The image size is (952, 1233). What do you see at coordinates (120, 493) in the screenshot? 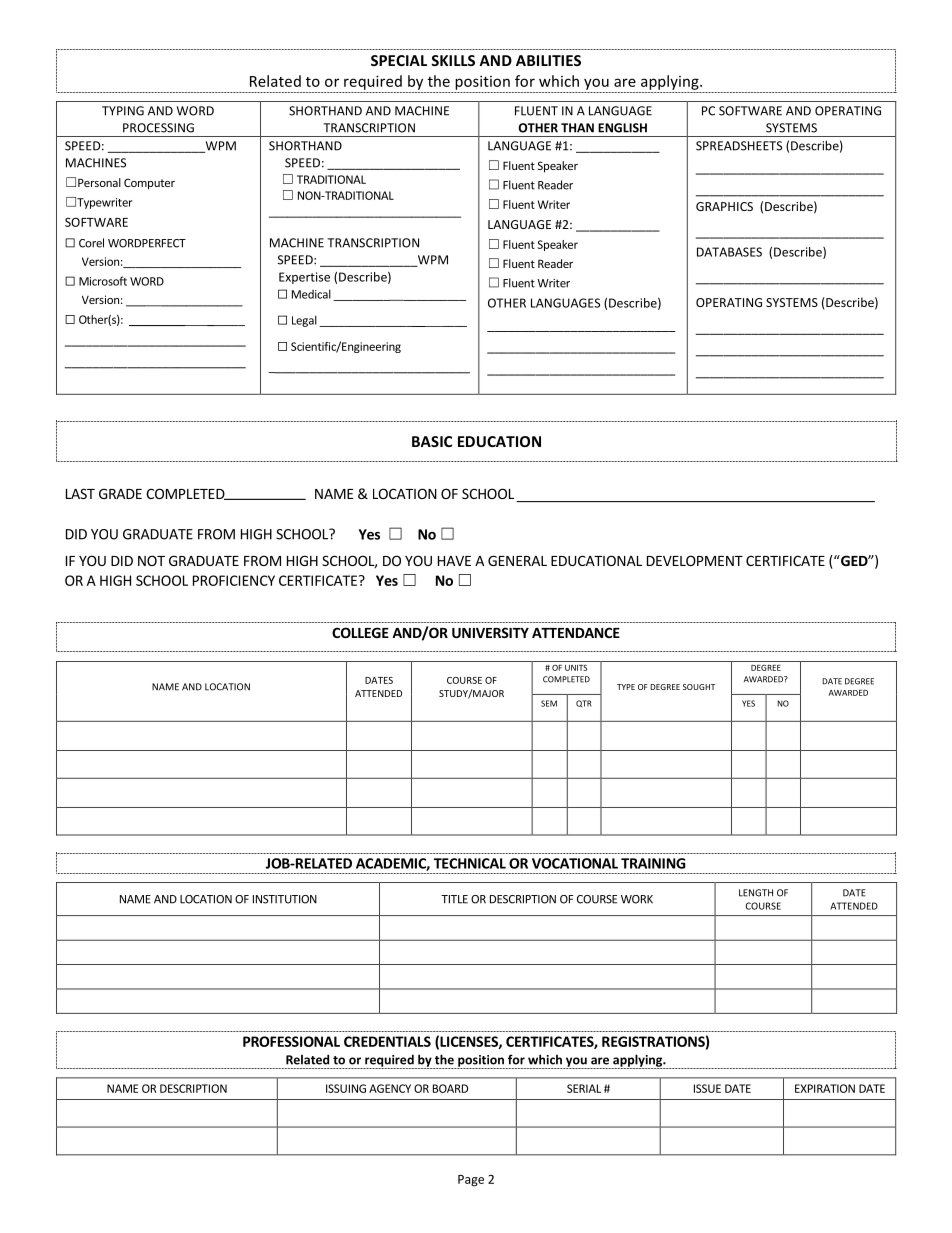
I see `GRADE` at bounding box center [120, 493].
